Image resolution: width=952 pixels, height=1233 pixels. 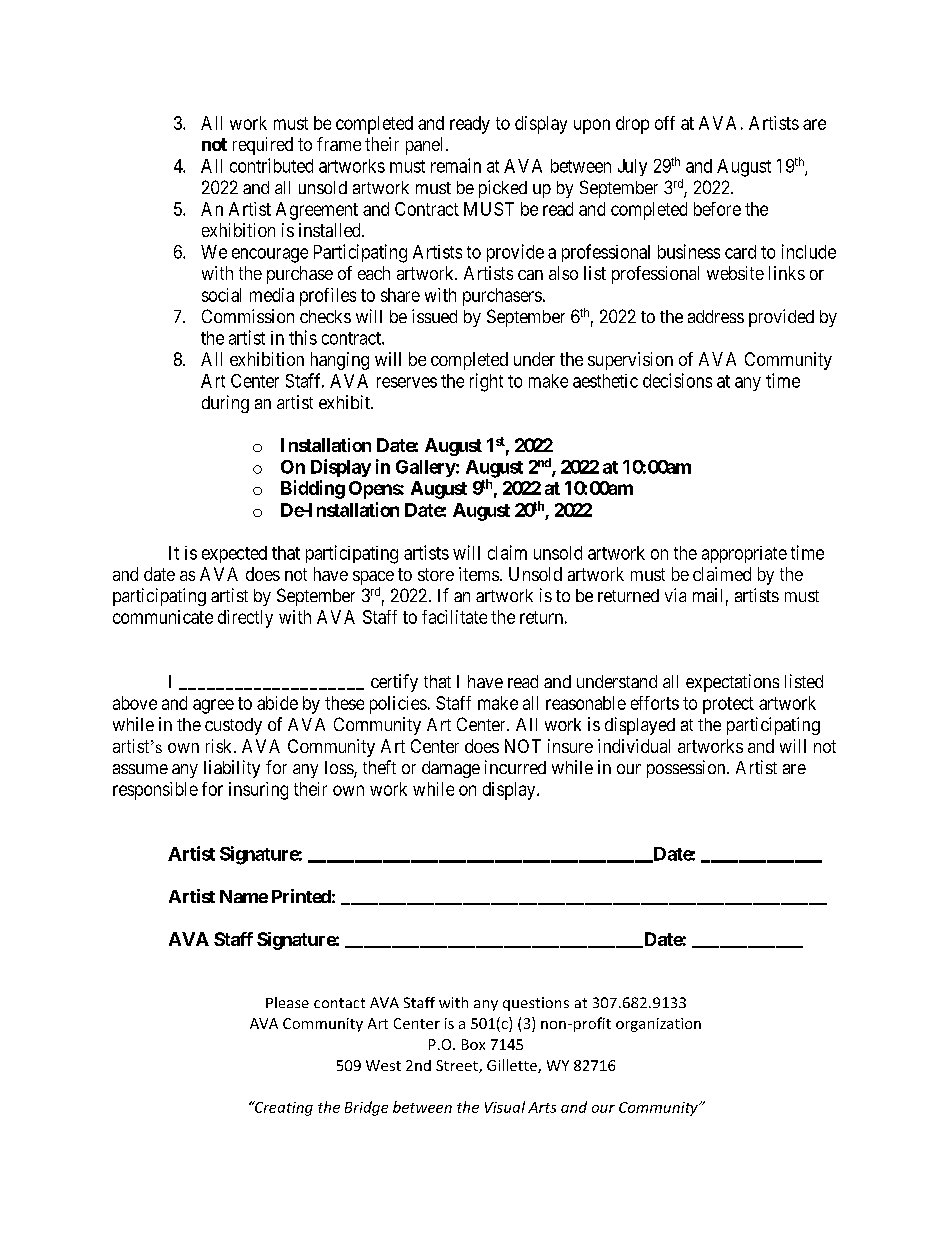 What do you see at coordinates (675, 595) in the screenshot?
I see `via` at bounding box center [675, 595].
